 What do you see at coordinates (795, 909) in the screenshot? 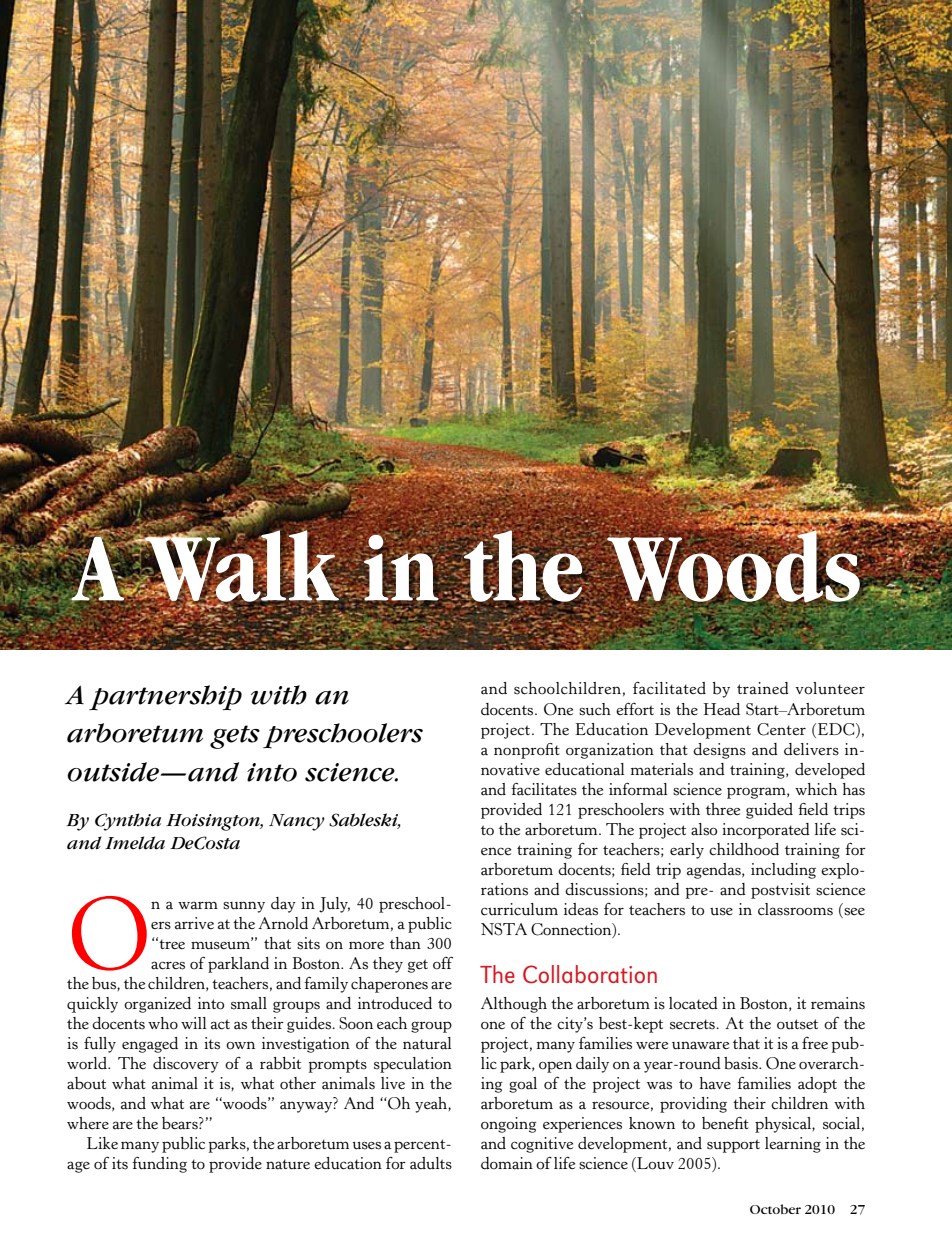
I see `classrooms` at bounding box center [795, 909].
